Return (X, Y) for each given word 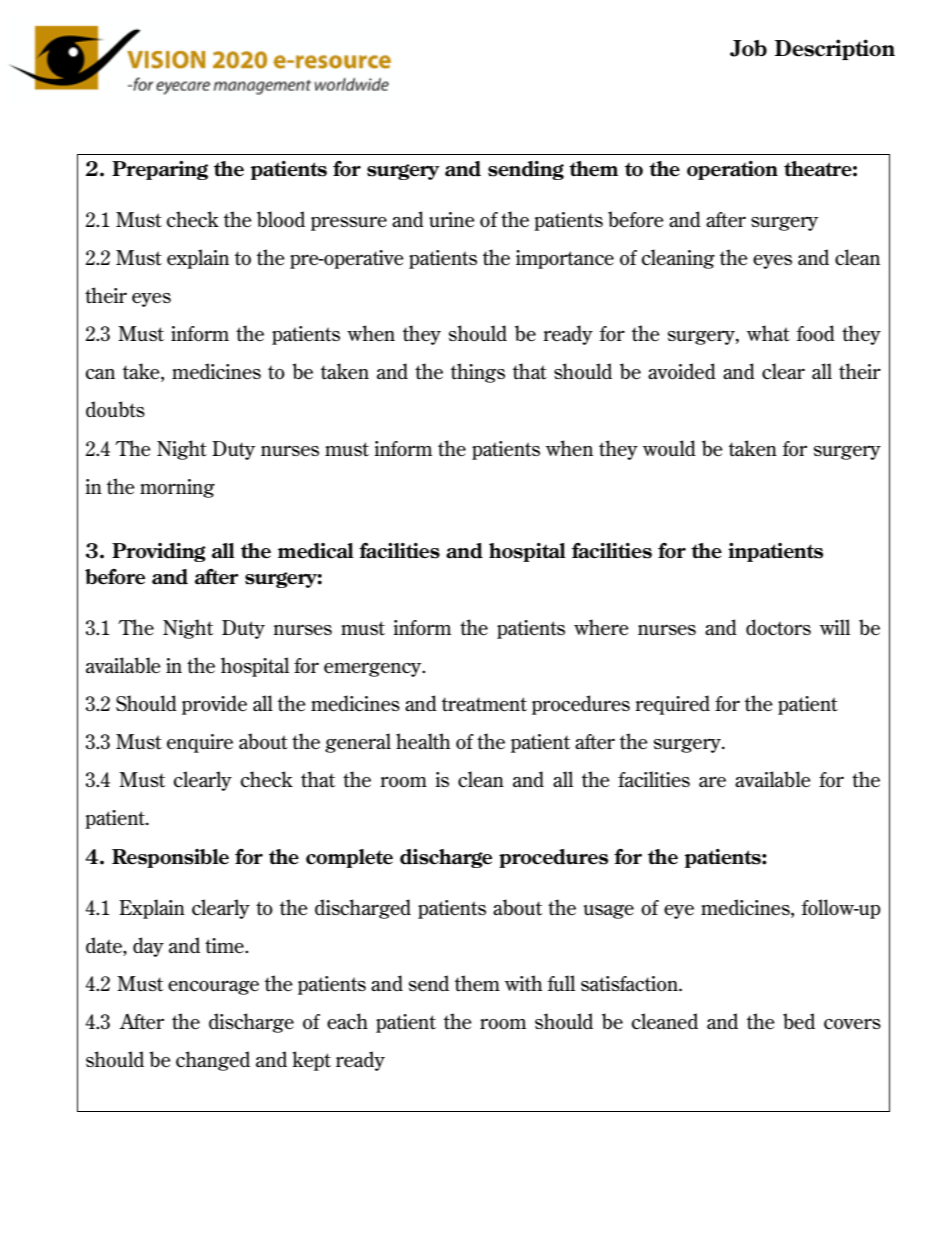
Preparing (160, 170)
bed (799, 1021)
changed (213, 1061)
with (524, 983)
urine (452, 219)
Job (748, 48)
